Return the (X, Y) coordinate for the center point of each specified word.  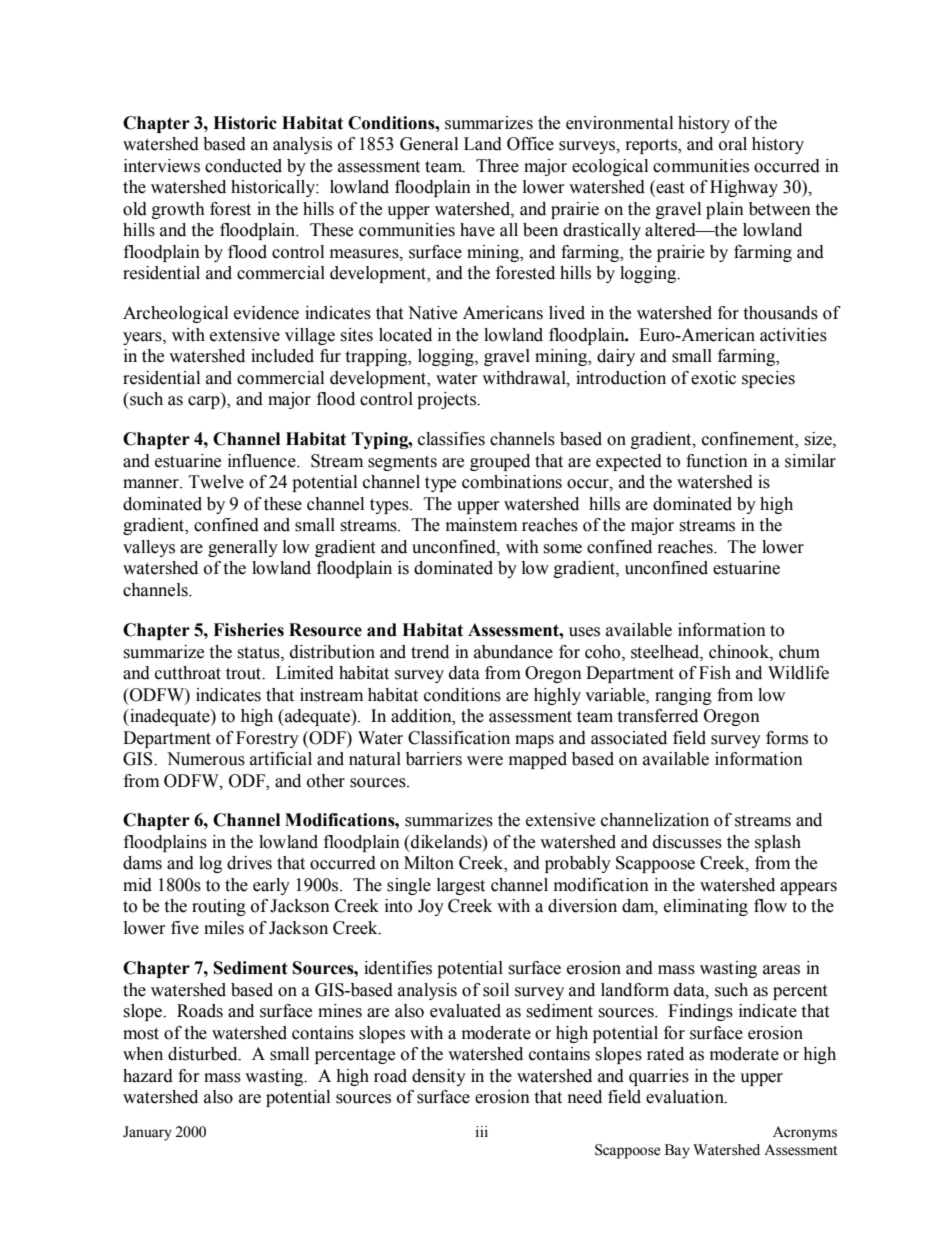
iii (482, 1131)
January (147, 1133)
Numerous (206, 759)
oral (733, 144)
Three (497, 166)
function (717, 461)
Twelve (216, 482)
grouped (500, 462)
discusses (687, 842)
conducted (243, 166)
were (485, 761)
